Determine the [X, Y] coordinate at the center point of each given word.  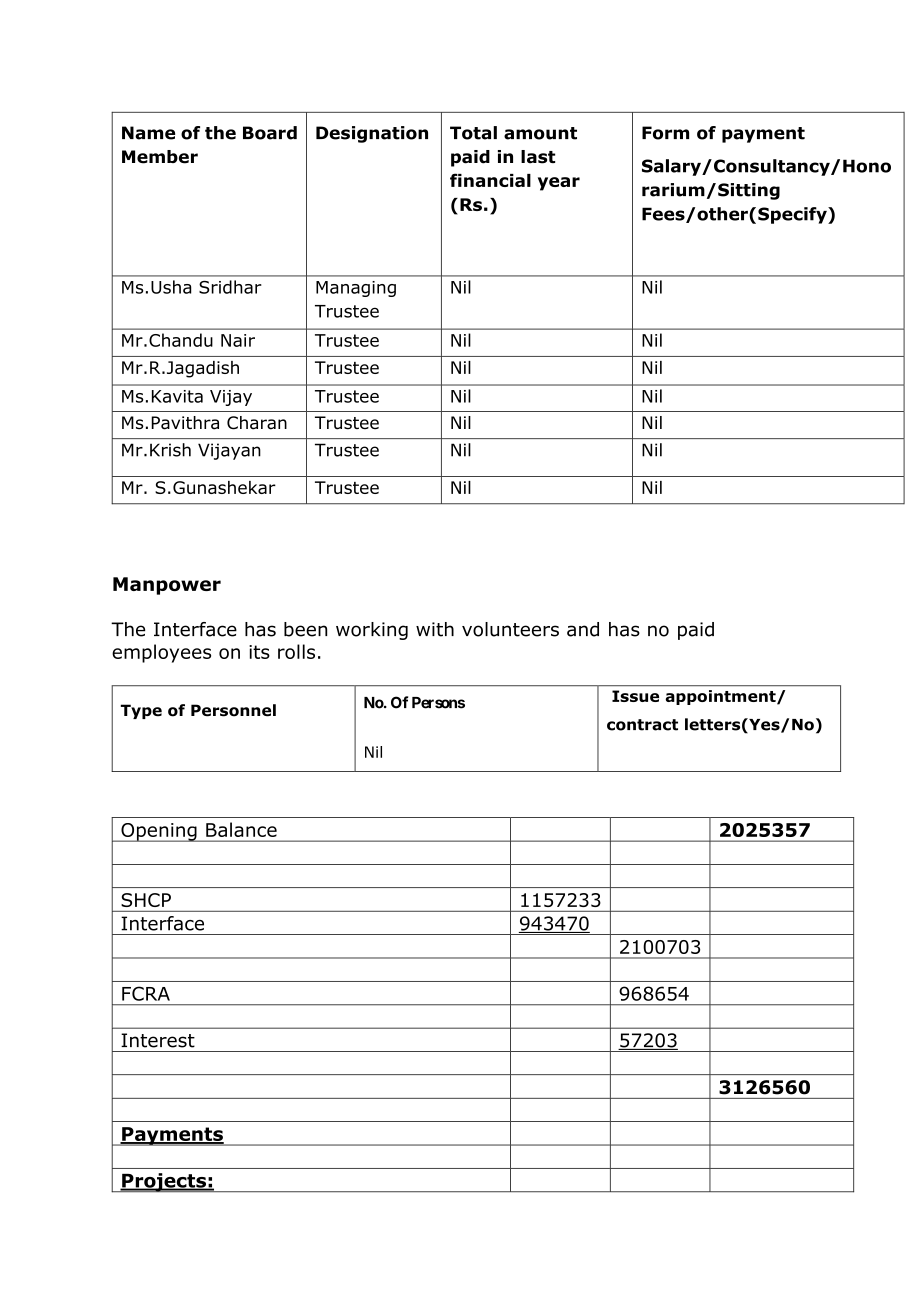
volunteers [510, 629]
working [372, 631]
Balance [241, 829]
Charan [257, 423]
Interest [158, 1040]
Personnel [233, 710]
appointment [721, 697]
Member [160, 157]
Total [473, 133]
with [435, 629]
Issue [635, 696]
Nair [238, 340]
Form [665, 133]
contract [642, 725]
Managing [356, 289]
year [559, 184]
